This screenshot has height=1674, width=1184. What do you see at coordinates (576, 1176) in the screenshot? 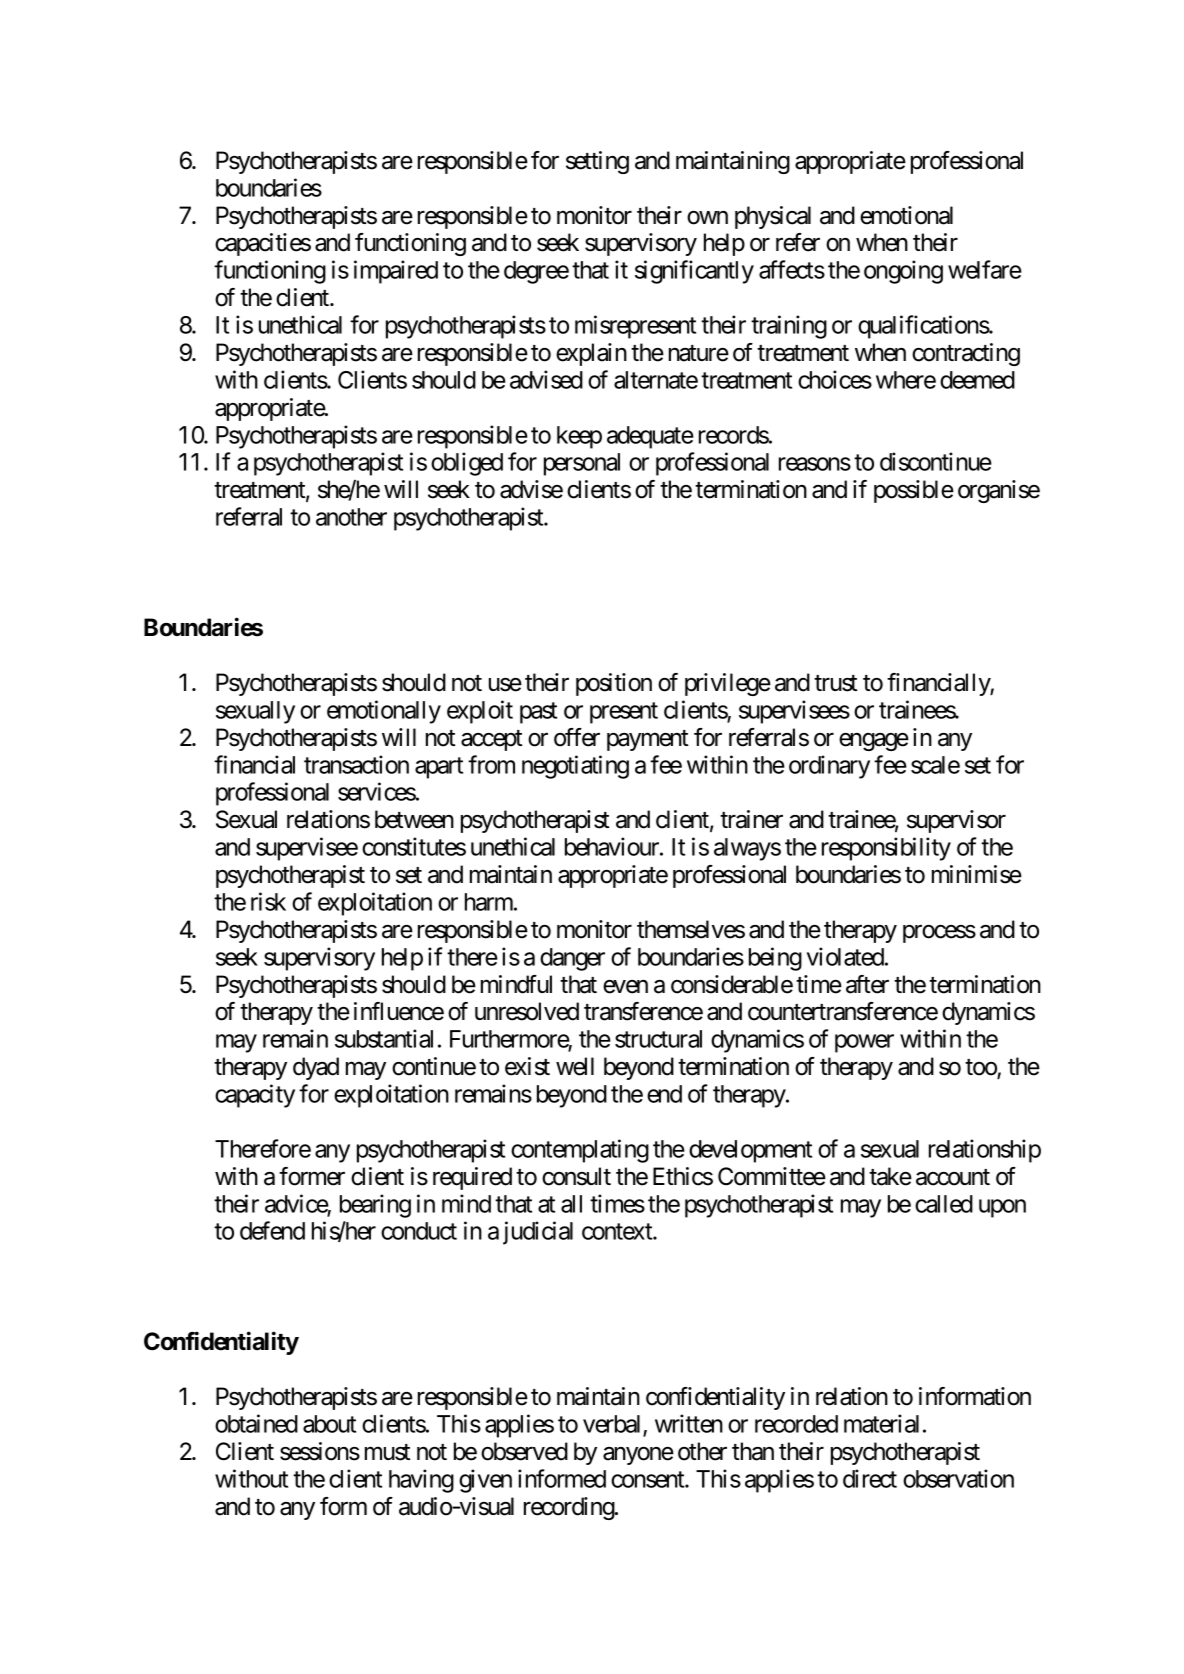
I see `consult` at bounding box center [576, 1176].
